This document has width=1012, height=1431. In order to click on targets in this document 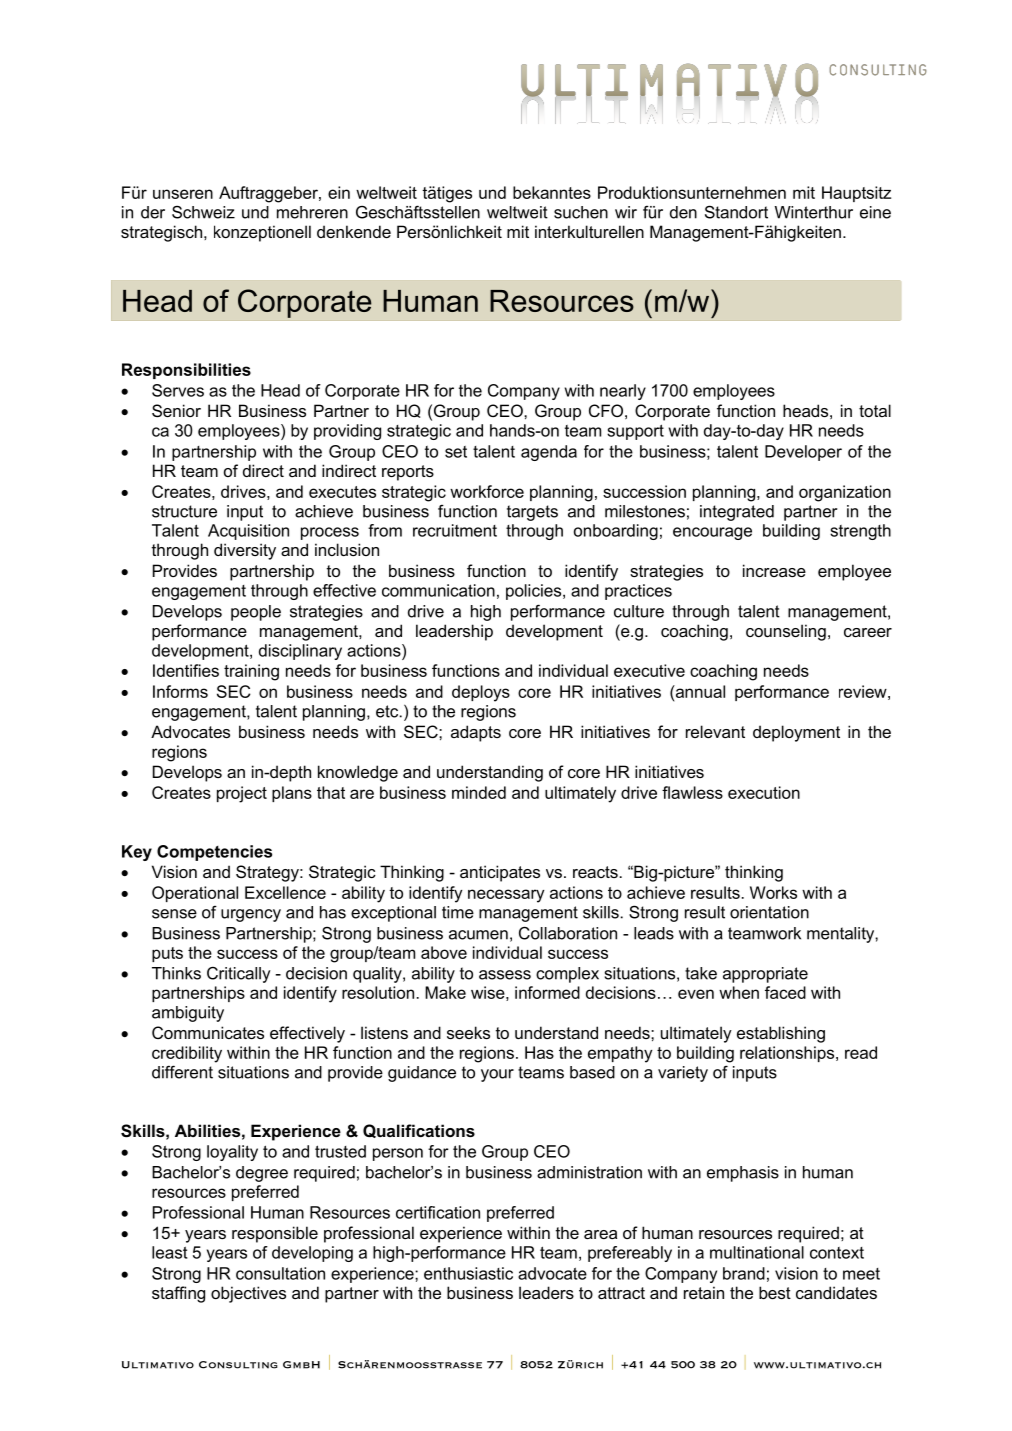, I will do `click(532, 513)`.
